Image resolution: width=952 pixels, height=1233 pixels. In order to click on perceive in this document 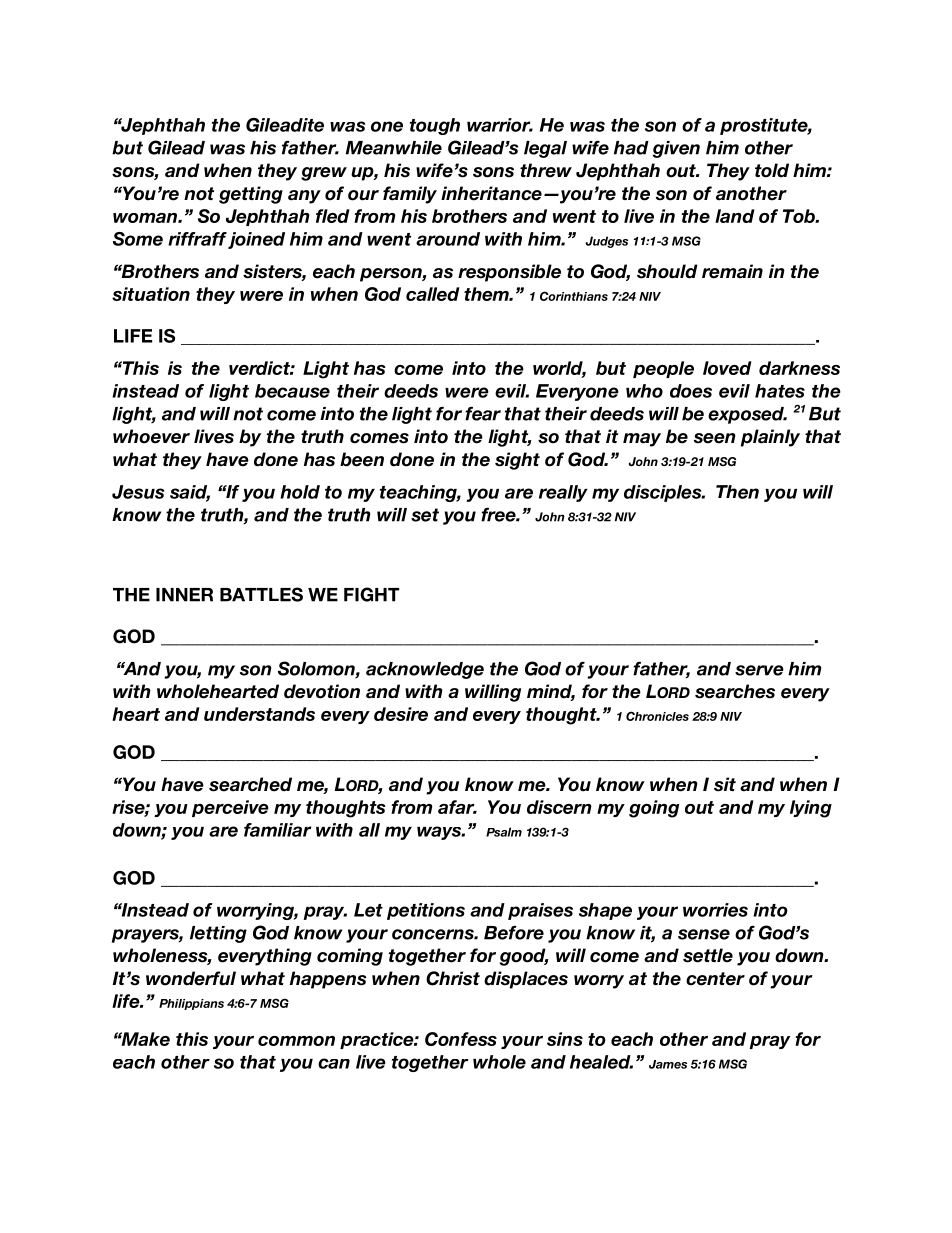, I will do `click(230, 808)`.
